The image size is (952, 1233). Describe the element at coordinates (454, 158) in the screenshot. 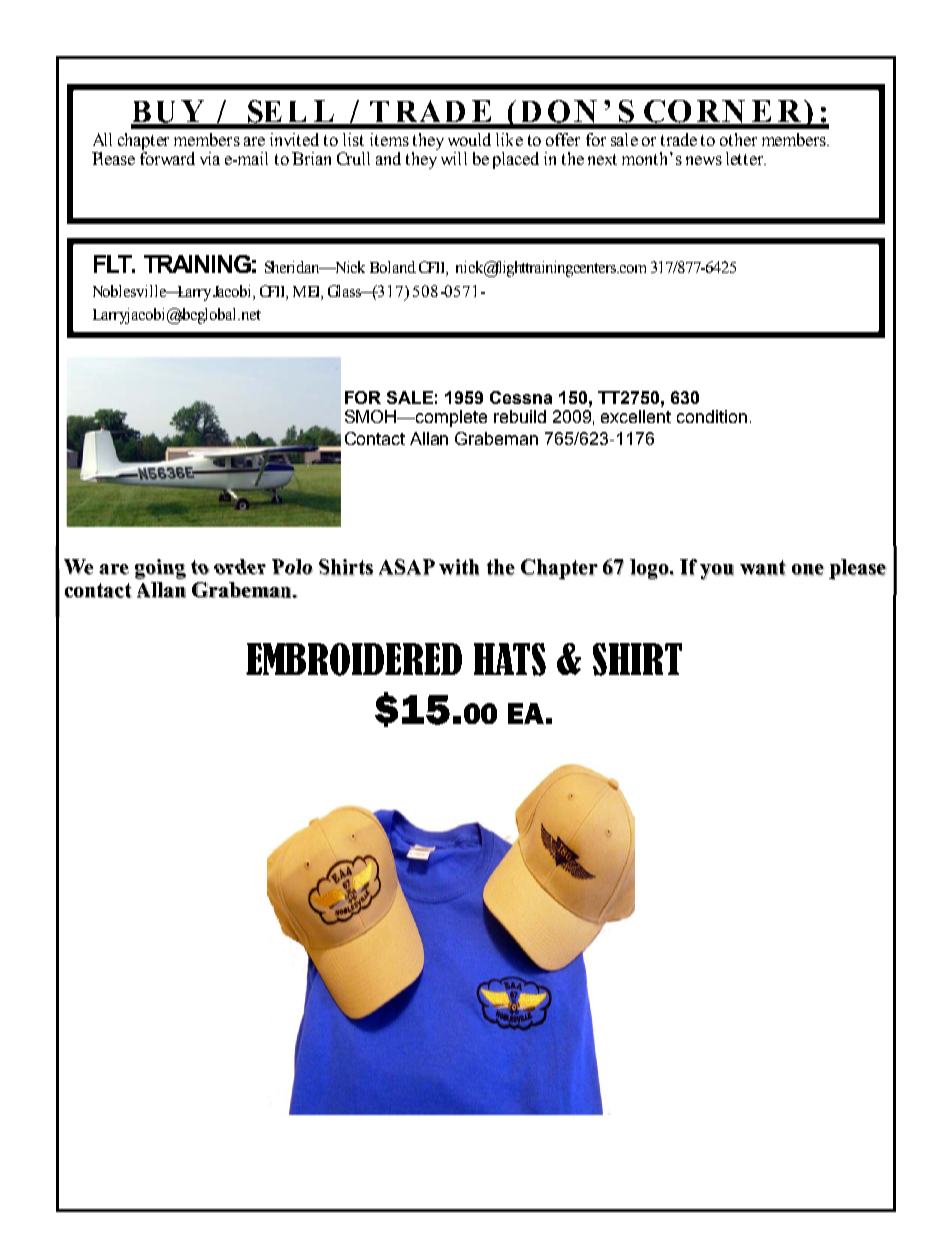

I see `will` at that location.
